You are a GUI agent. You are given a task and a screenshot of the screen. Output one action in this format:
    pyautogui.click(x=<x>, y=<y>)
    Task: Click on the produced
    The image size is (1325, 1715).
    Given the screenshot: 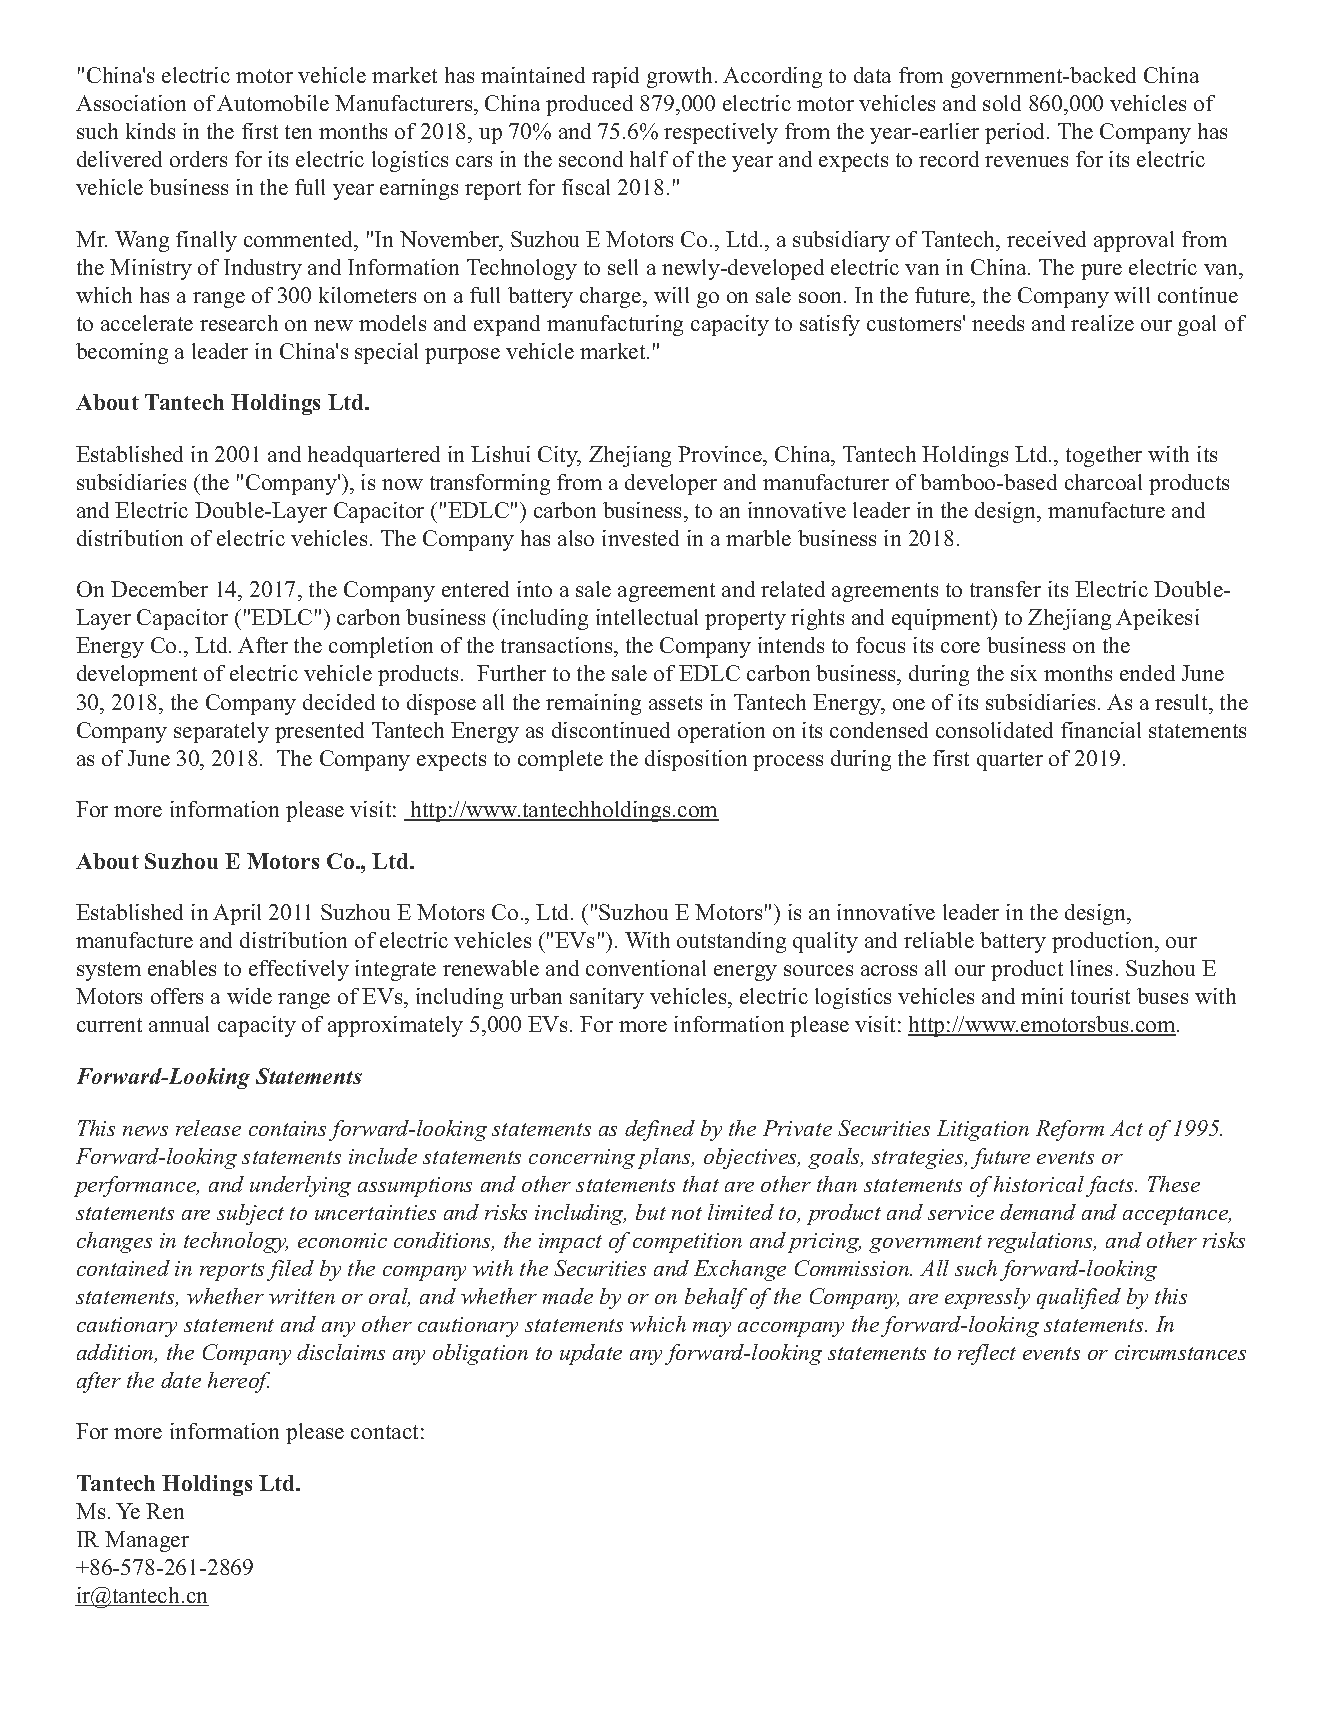 What is the action you would take?
    pyautogui.click(x=589, y=105)
